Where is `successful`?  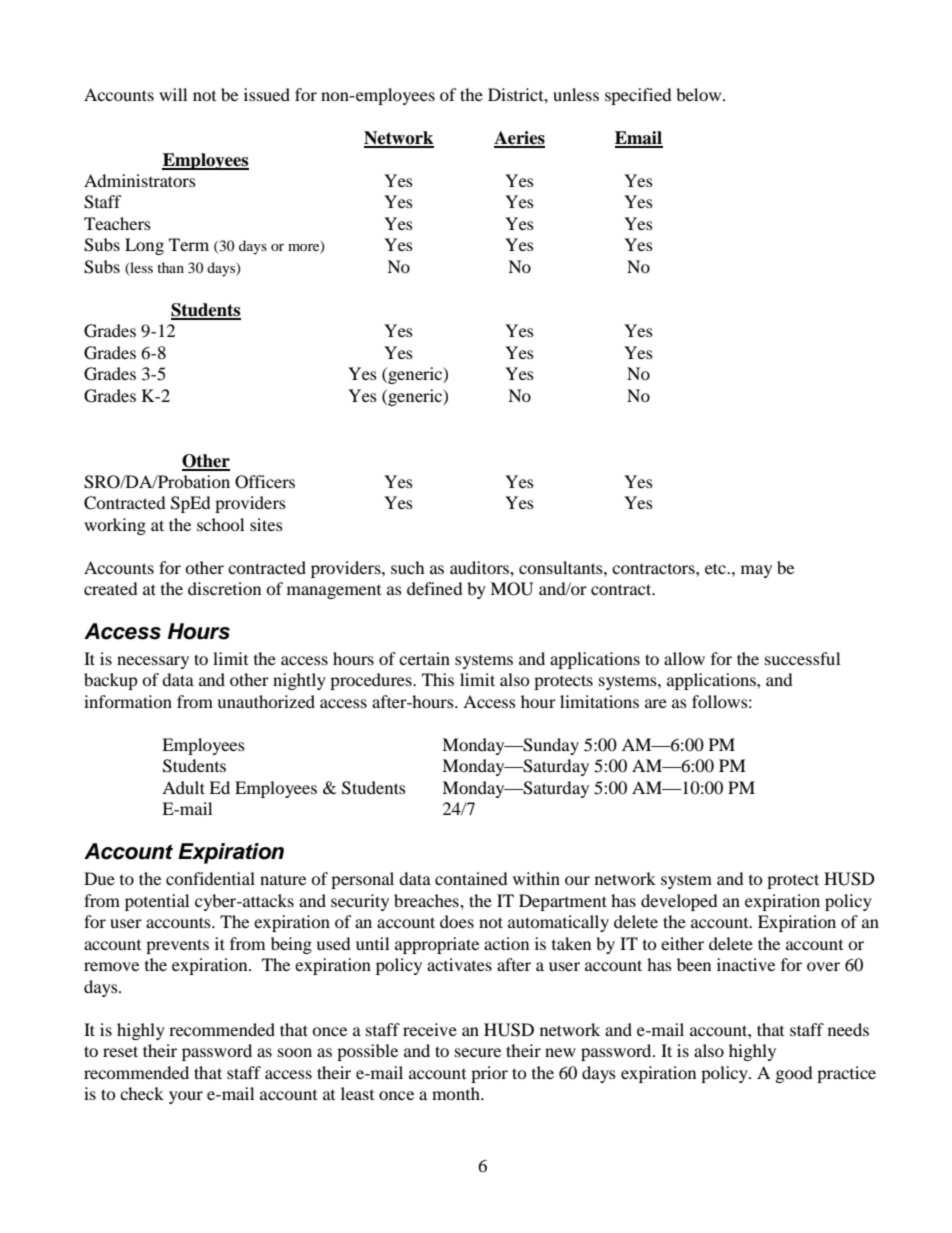
successful is located at coordinates (802, 658).
